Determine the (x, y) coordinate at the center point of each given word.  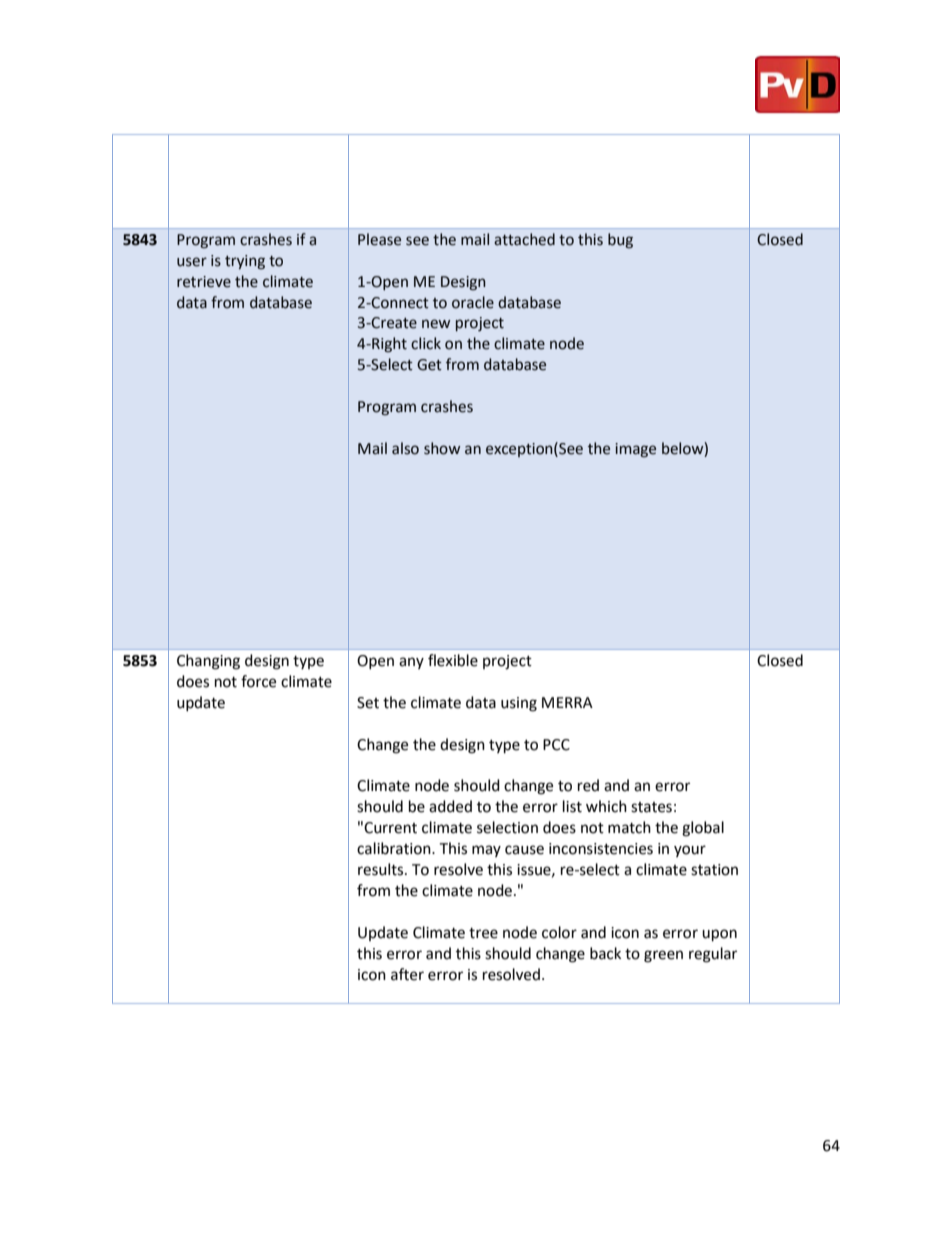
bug (620, 241)
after (407, 974)
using (519, 704)
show (442, 448)
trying (245, 262)
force (258, 681)
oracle (473, 302)
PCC (556, 745)
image (635, 450)
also (405, 448)
